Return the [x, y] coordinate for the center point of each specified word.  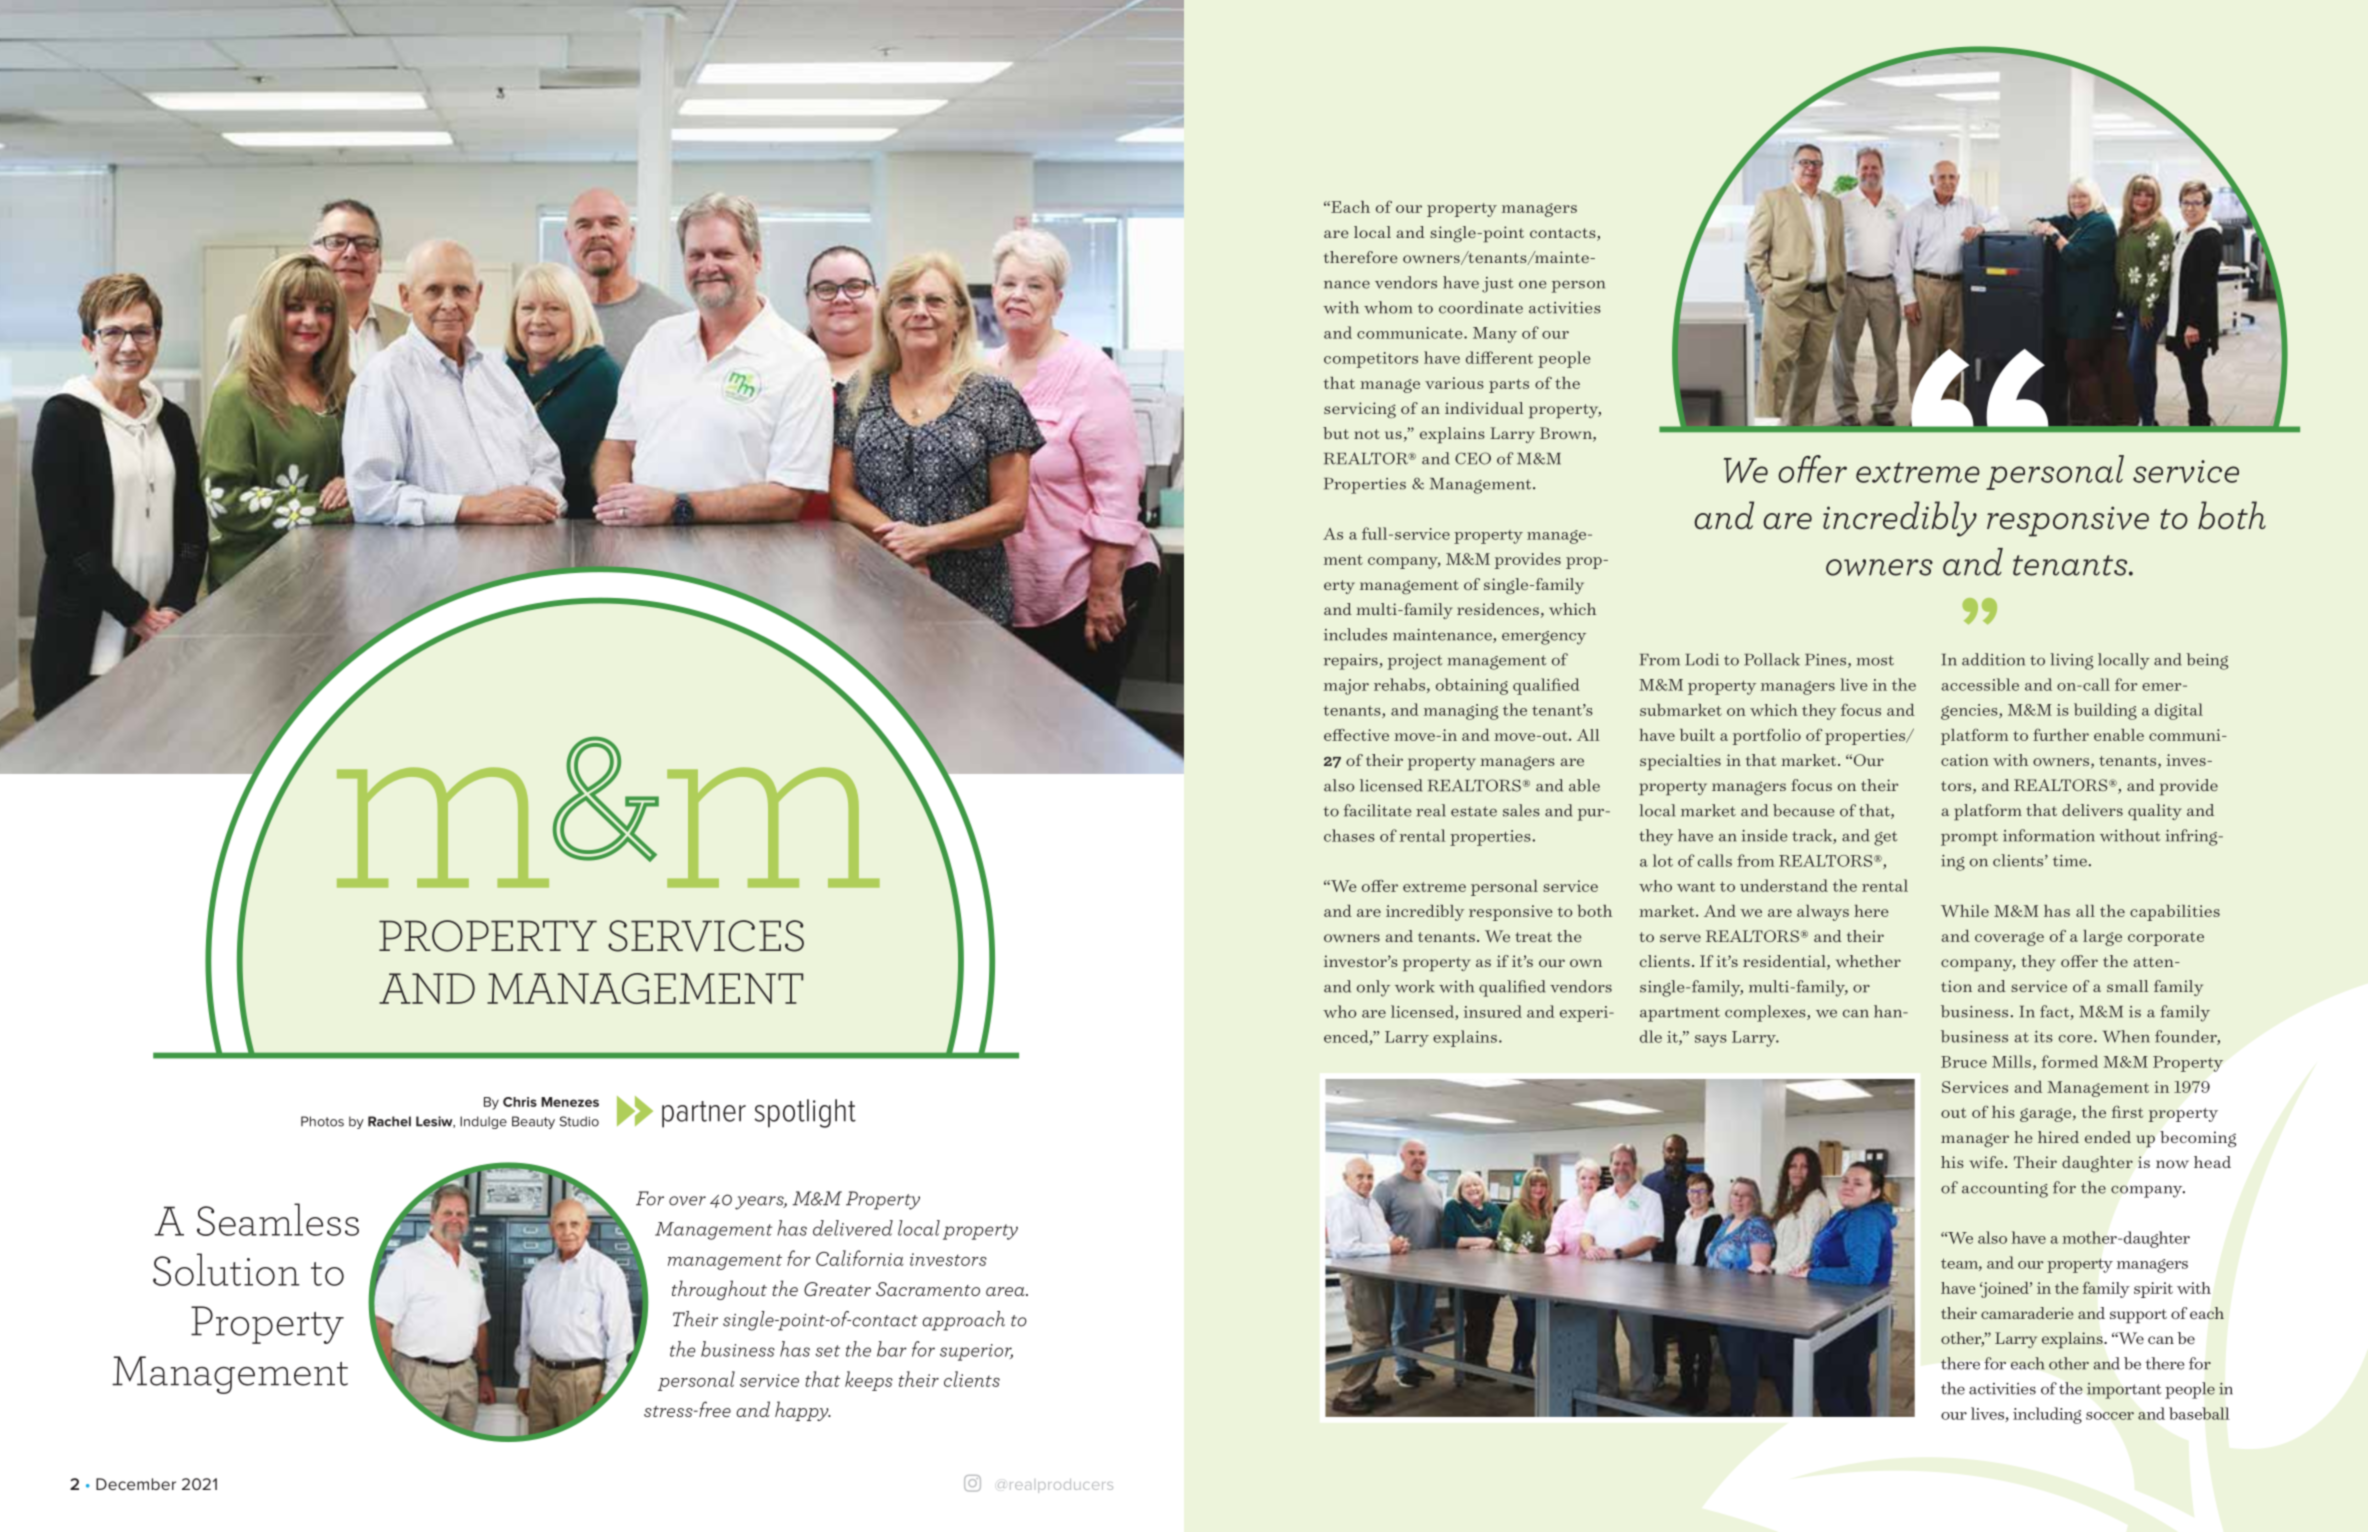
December [136, 1484]
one [1532, 284]
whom [1388, 307]
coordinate [1481, 307]
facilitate [1377, 810]
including [2047, 1415]
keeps [869, 1381]
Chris [520, 1102]
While [1965, 911]
